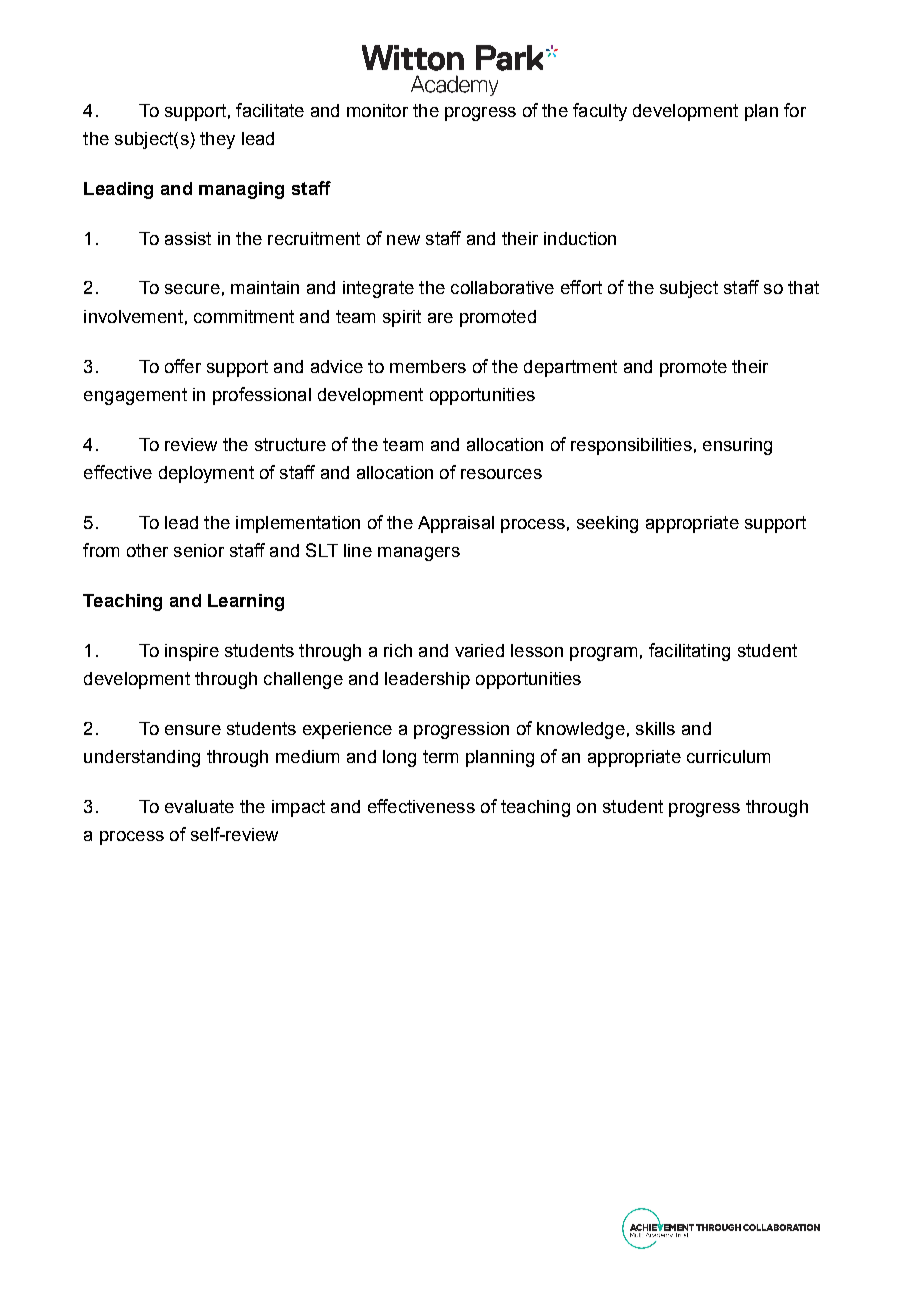  Describe the element at coordinates (217, 140) in the document. I see `they` at that location.
